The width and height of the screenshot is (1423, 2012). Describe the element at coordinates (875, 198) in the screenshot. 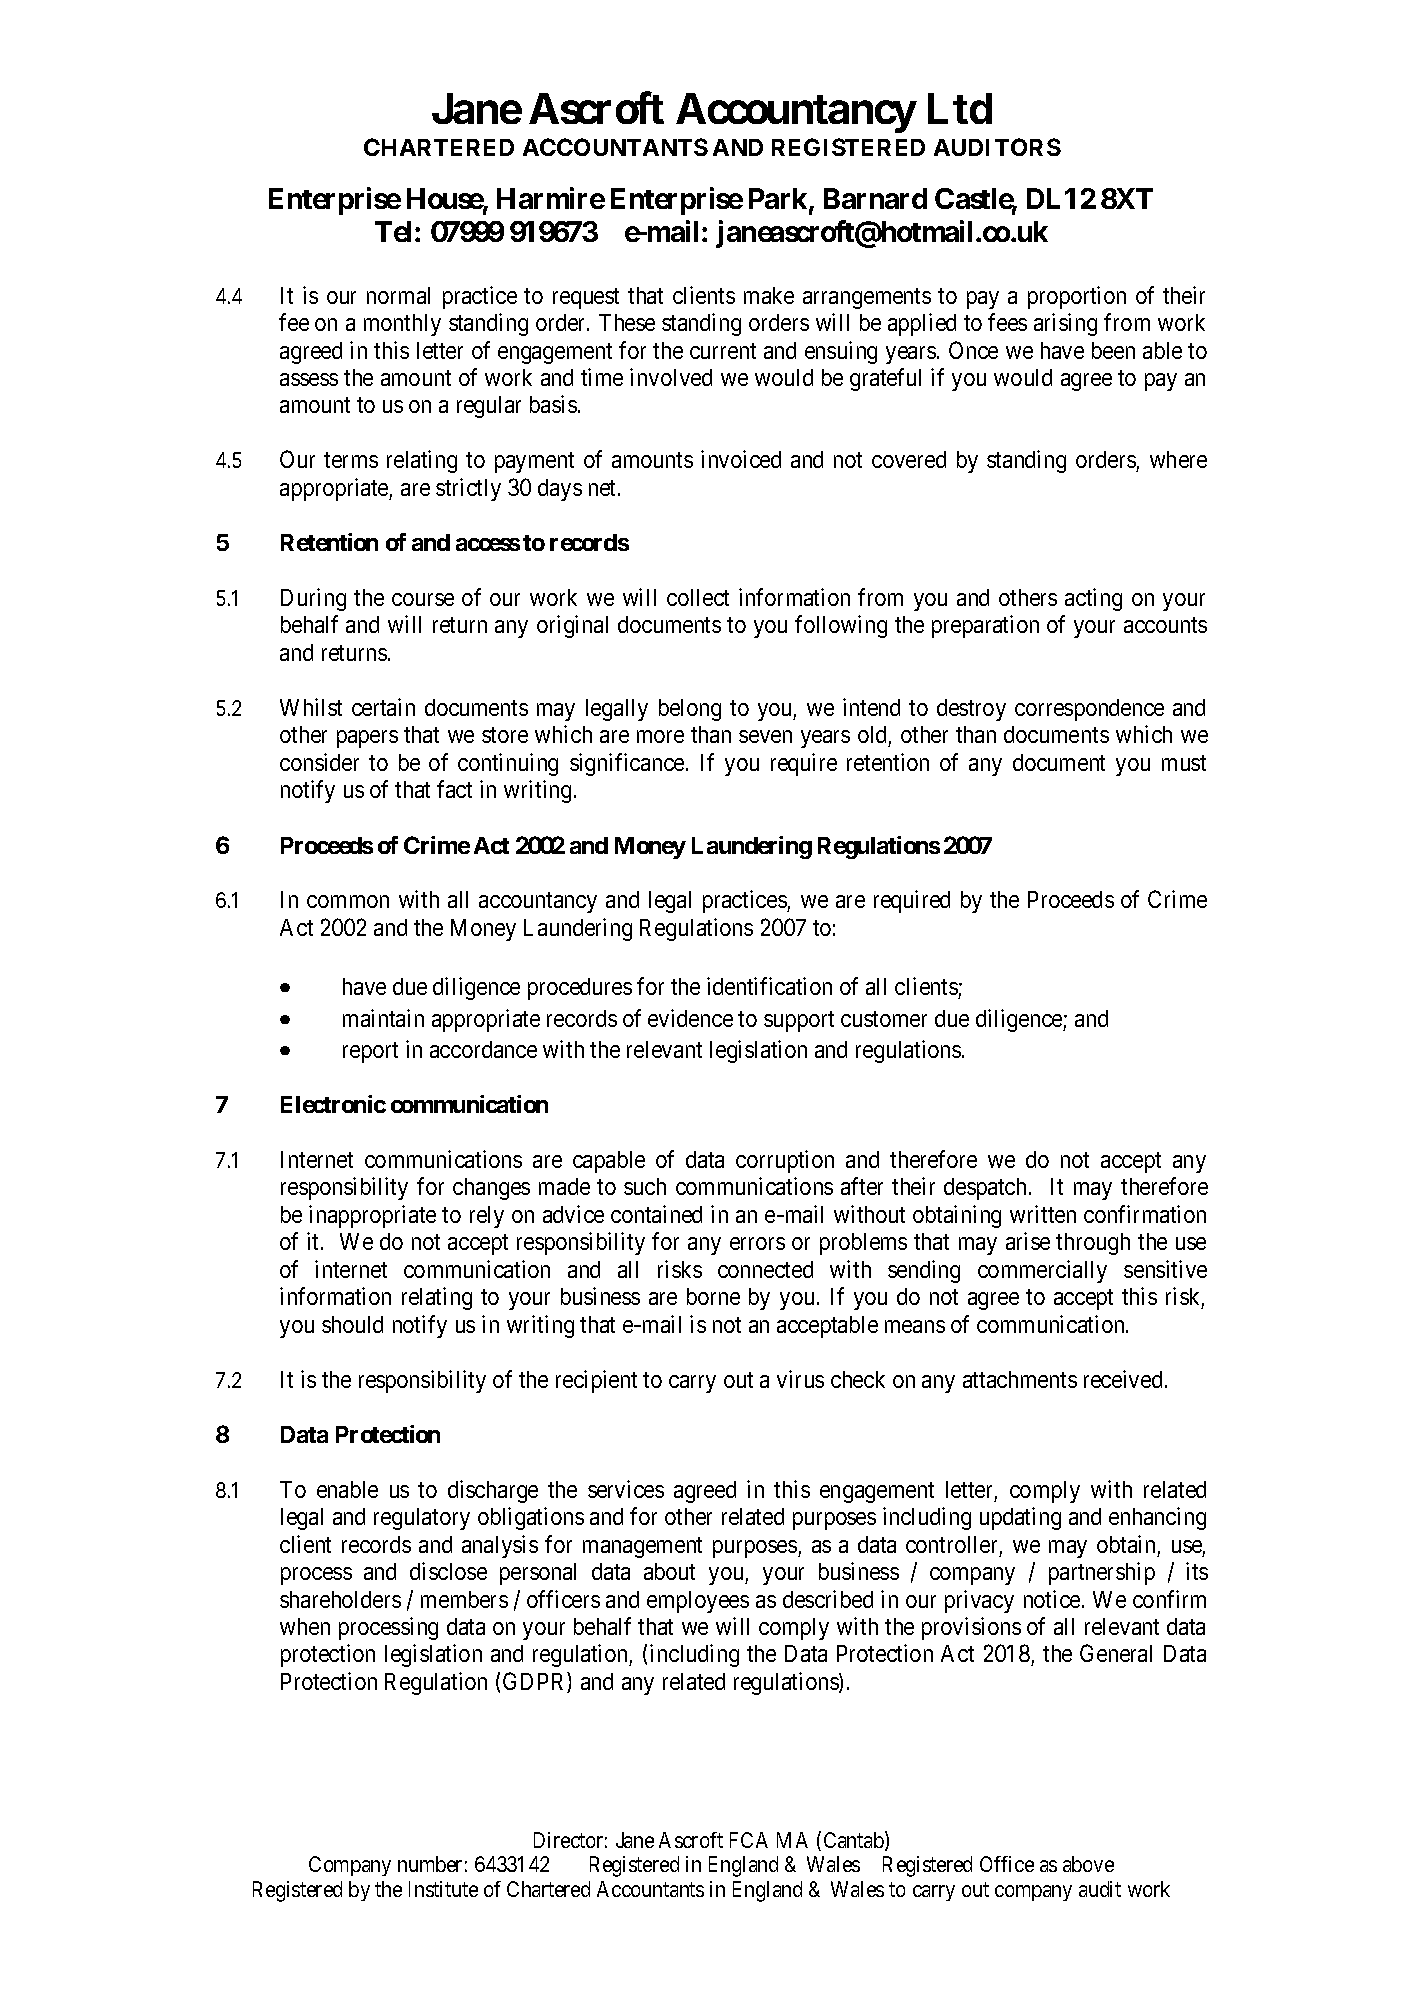

I see `Barnard` at that location.
